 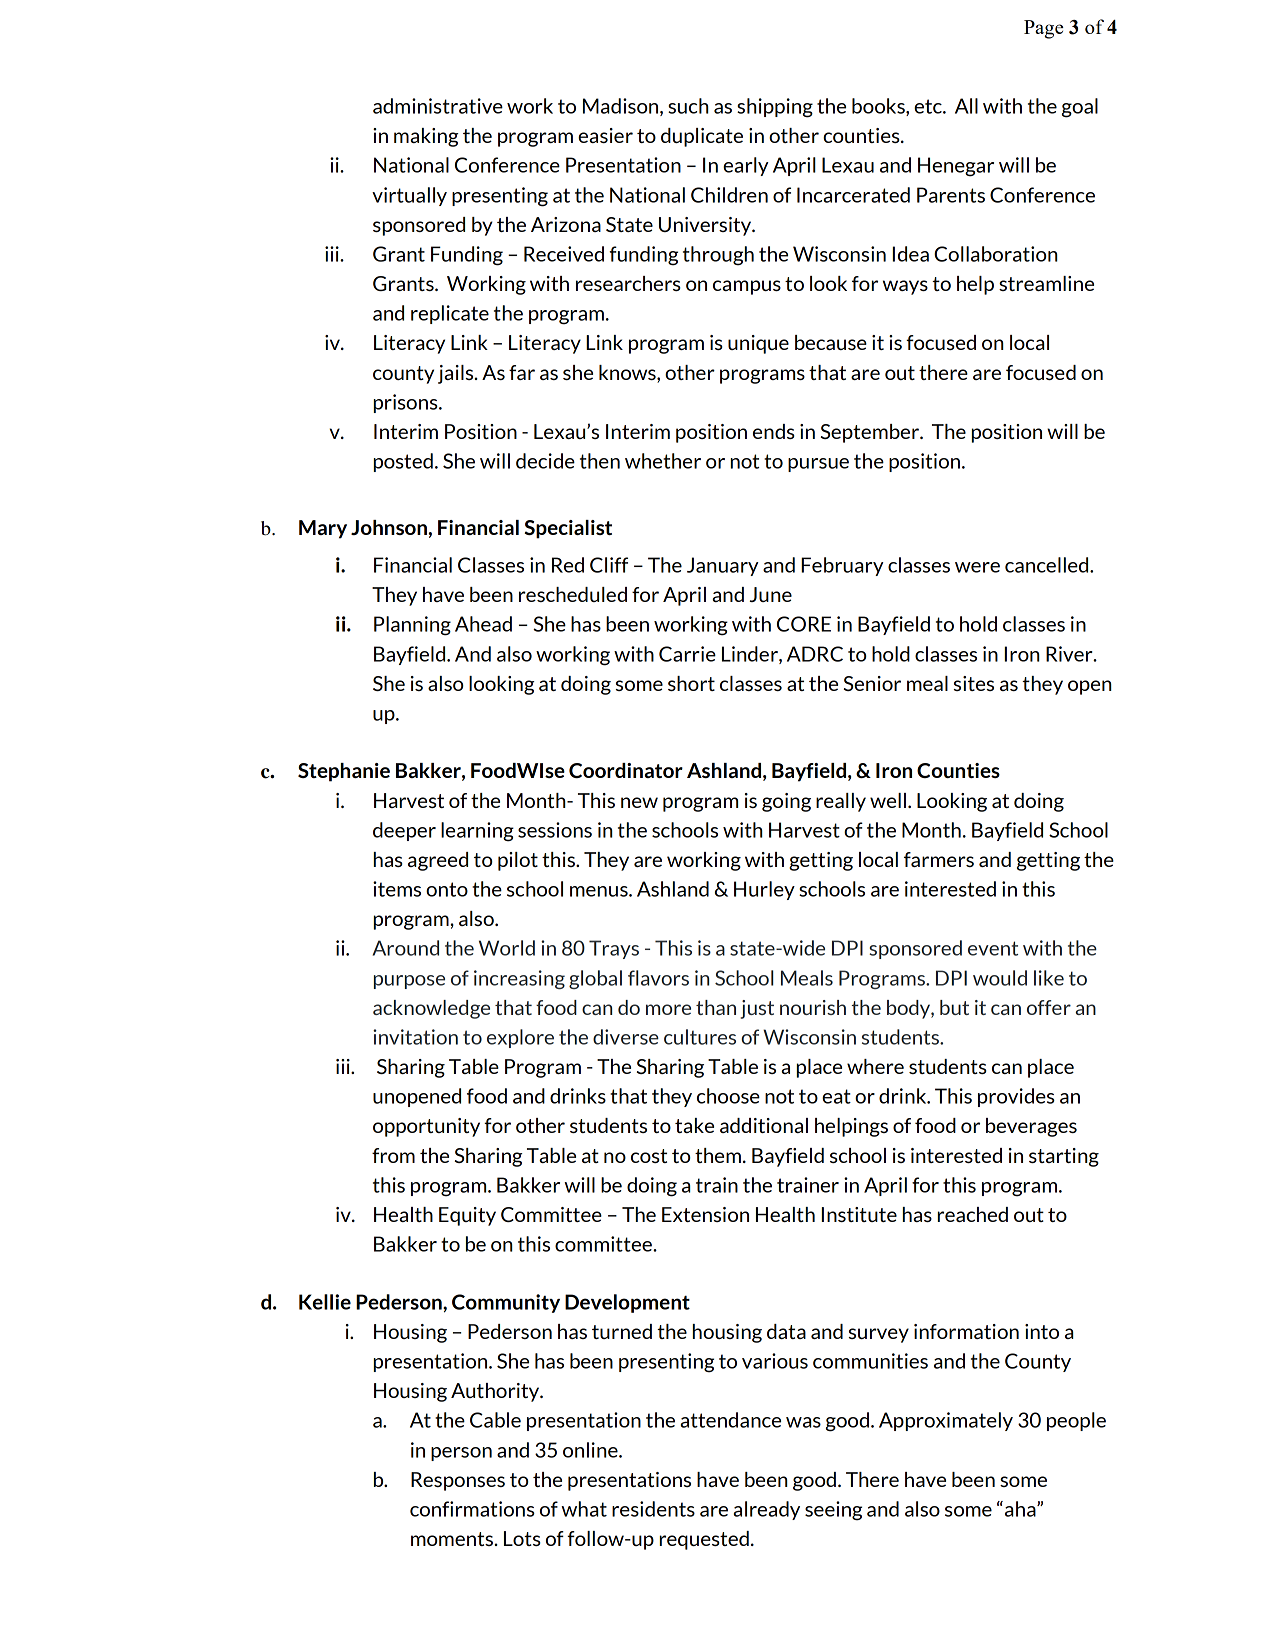 What do you see at coordinates (704, 1540) in the document?
I see `requested` at bounding box center [704, 1540].
